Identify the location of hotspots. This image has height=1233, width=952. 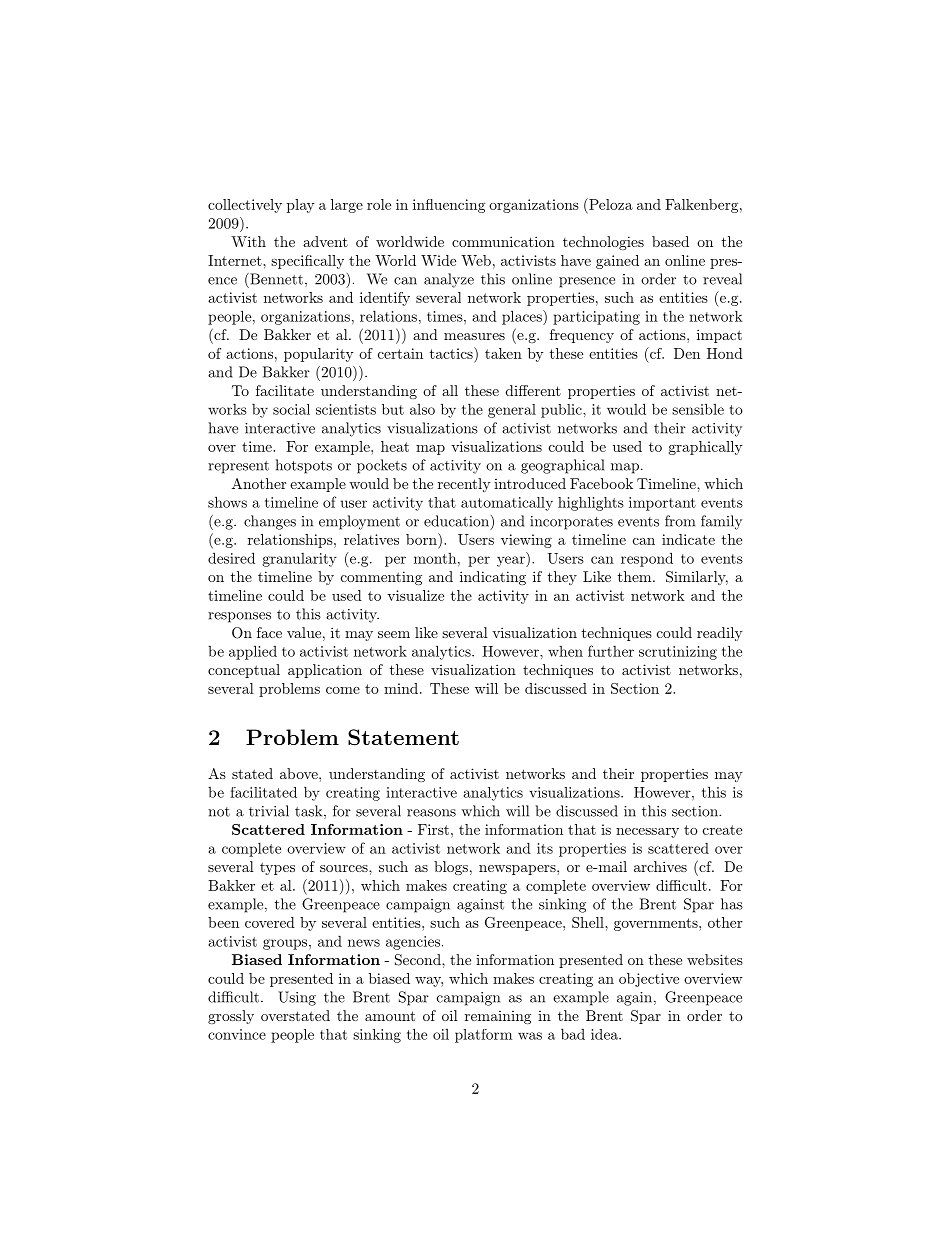
(304, 466).
